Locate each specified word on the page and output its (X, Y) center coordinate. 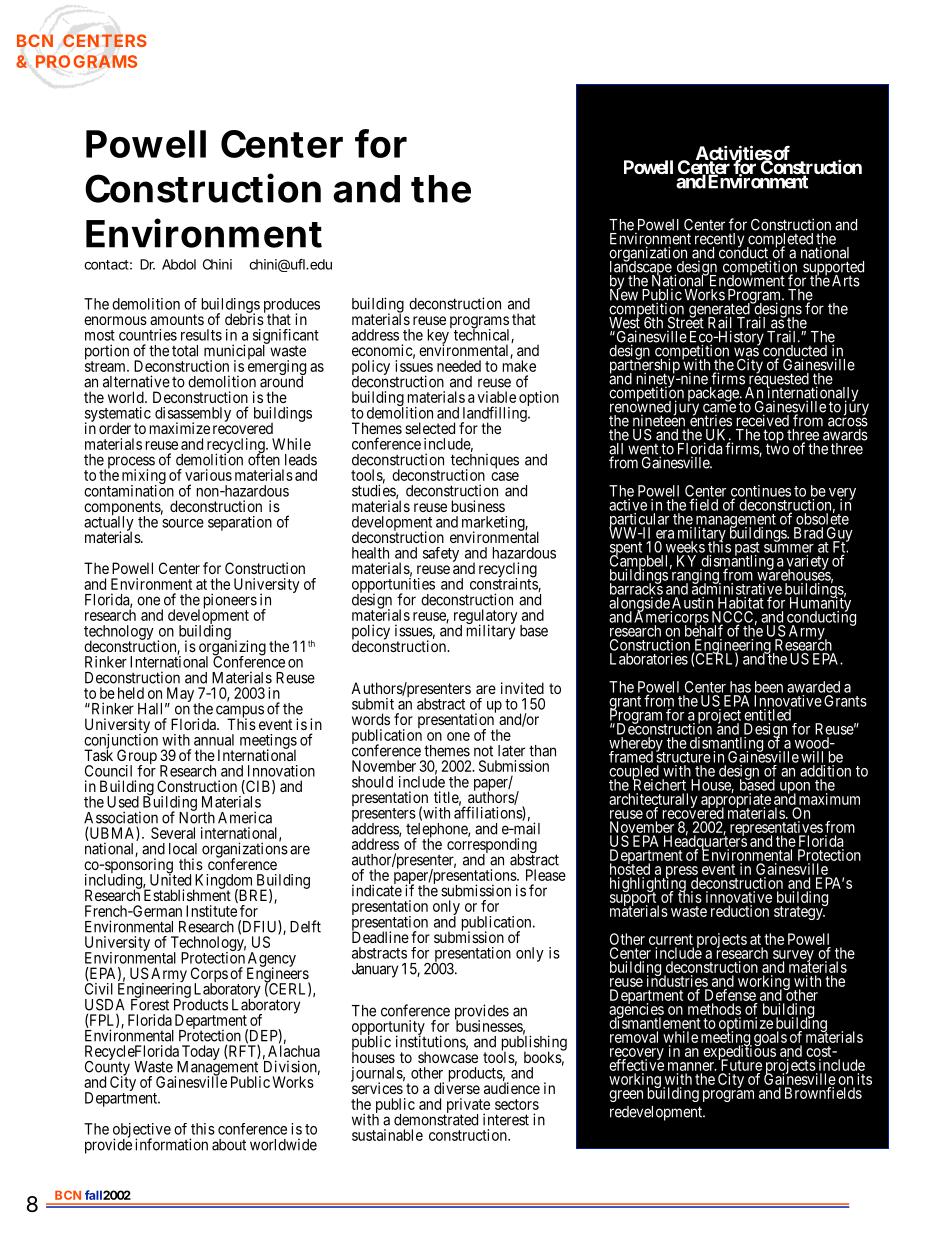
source (183, 523)
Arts (846, 281)
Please (546, 875)
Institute (211, 911)
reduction (740, 911)
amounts (177, 319)
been (769, 687)
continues (761, 492)
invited (522, 688)
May (180, 696)
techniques (485, 462)
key (439, 336)
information (171, 1144)
